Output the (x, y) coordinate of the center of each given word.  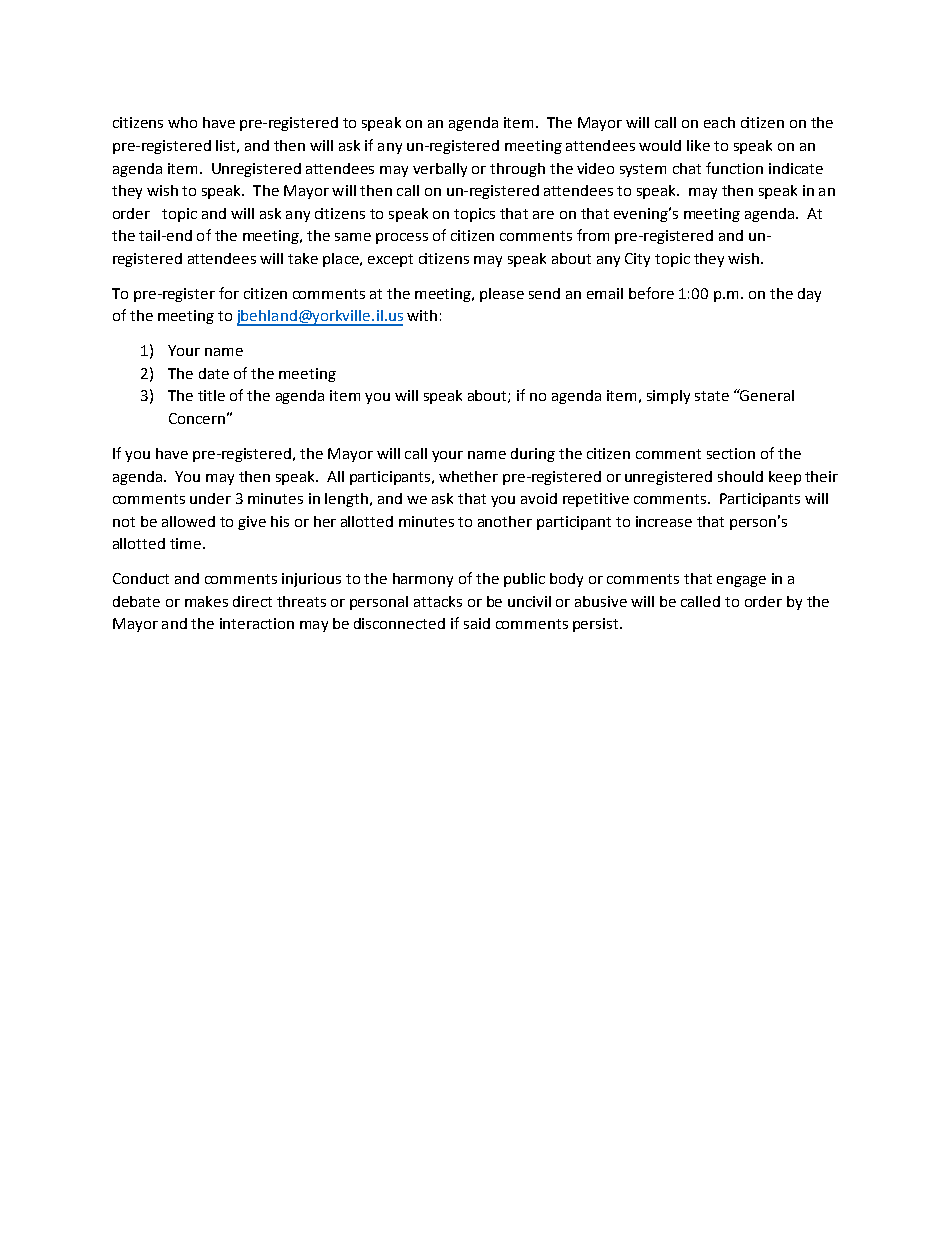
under (210, 498)
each (719, 122)
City (637, 260)
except (390, 260)
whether (468, 476)
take (303, 258)
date (214, 373)
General (766, 395)
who (182, 122)
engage (741, 581)
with (422, 315)
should (740, 476)
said (477, 623)
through (517, 170)
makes (206, 601)
